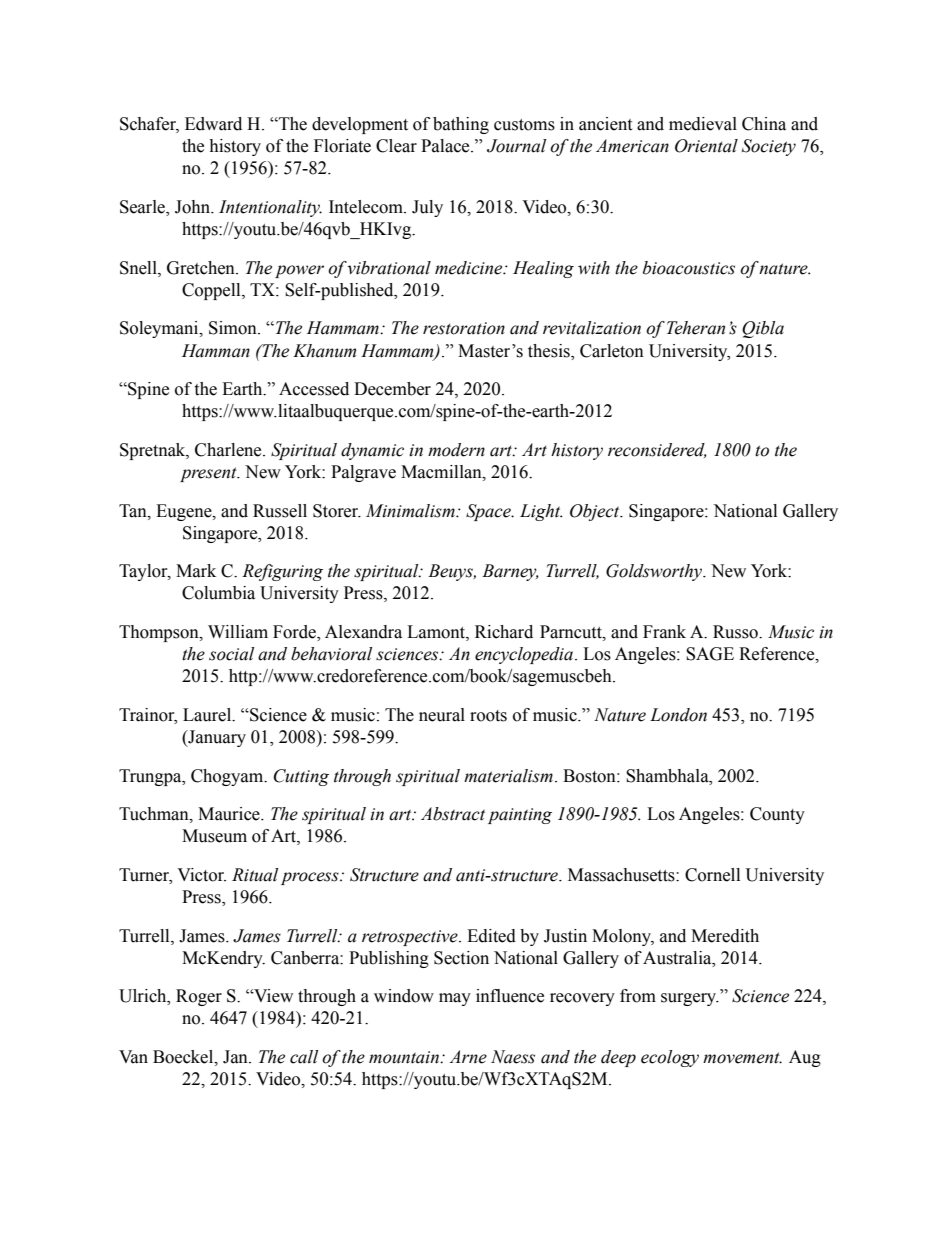 The image size is (952, 1233). Describe the element at coordinates (213, 124) in the image. I see `Edward` at that location.
